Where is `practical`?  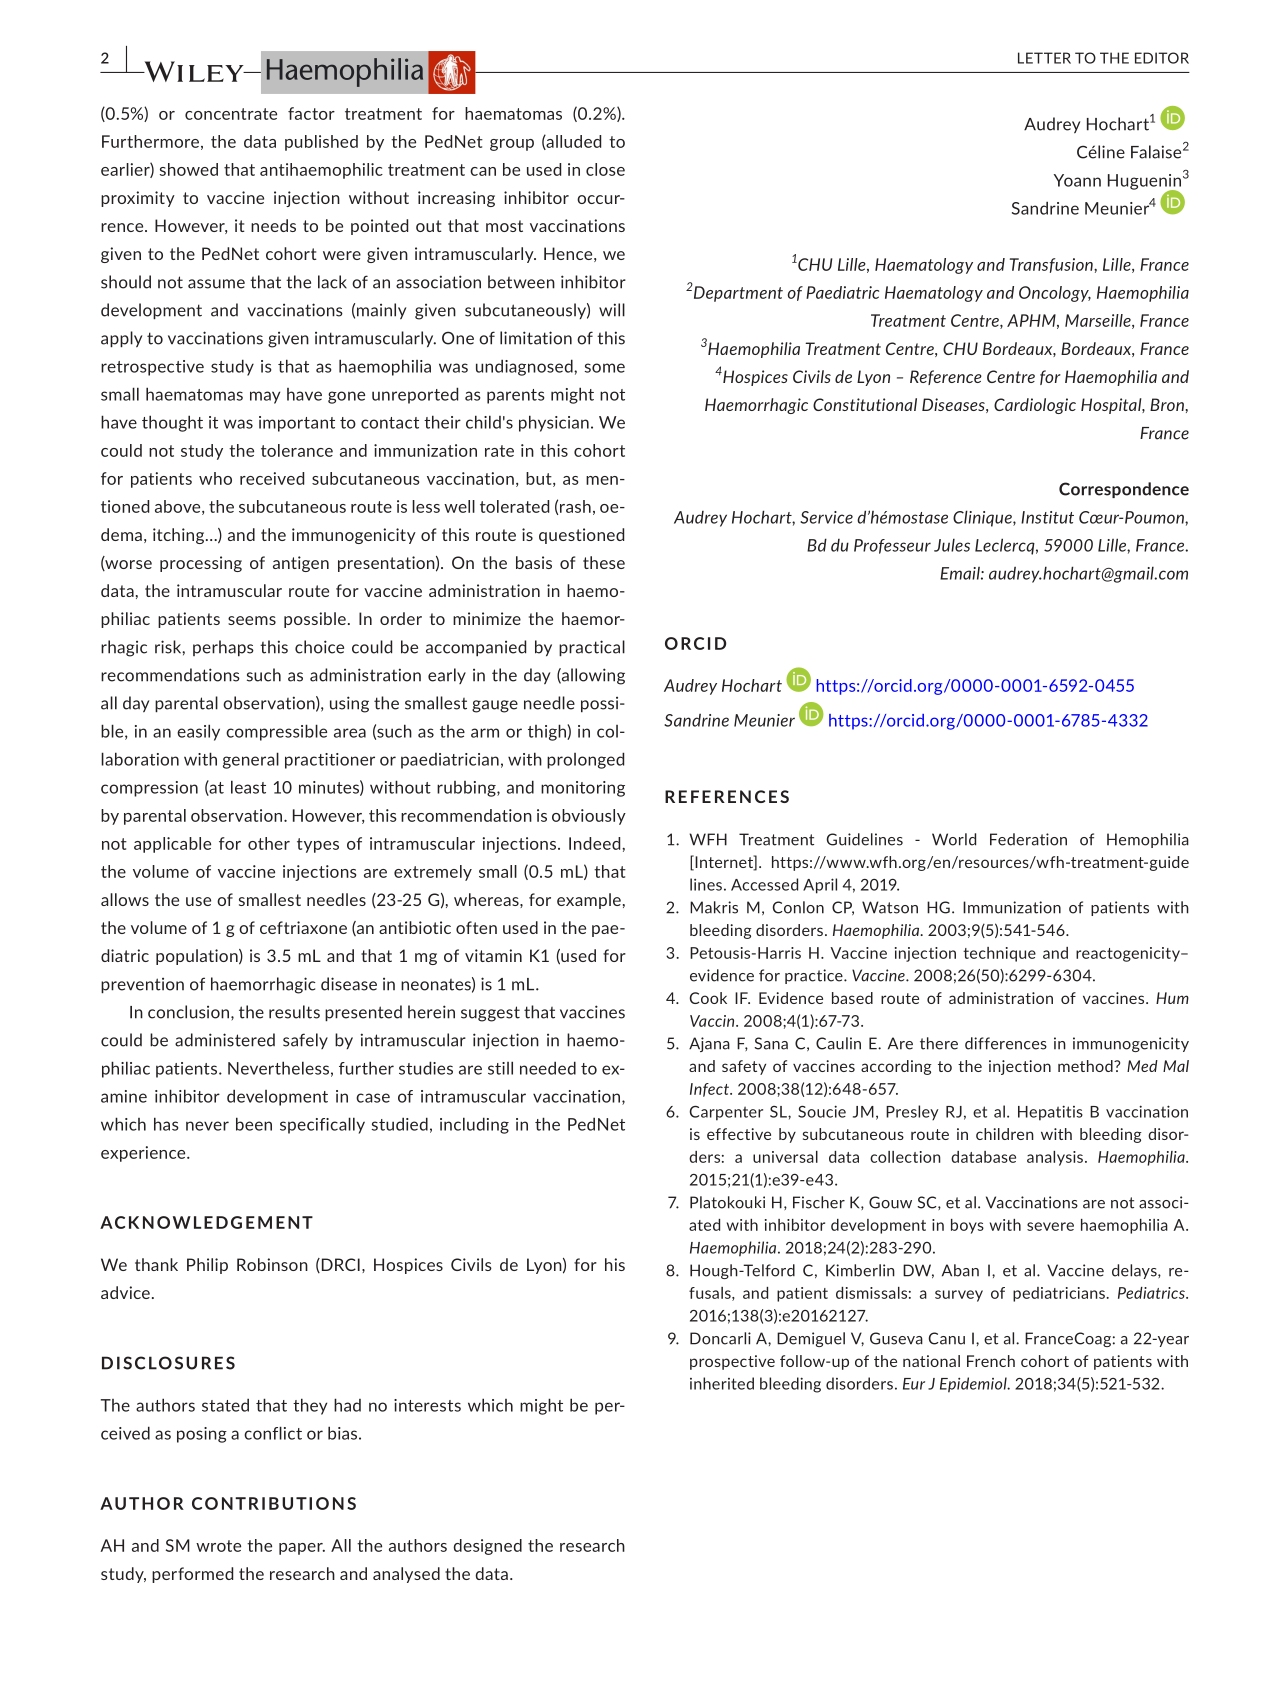
practical is located at coordinates (592, 648).
